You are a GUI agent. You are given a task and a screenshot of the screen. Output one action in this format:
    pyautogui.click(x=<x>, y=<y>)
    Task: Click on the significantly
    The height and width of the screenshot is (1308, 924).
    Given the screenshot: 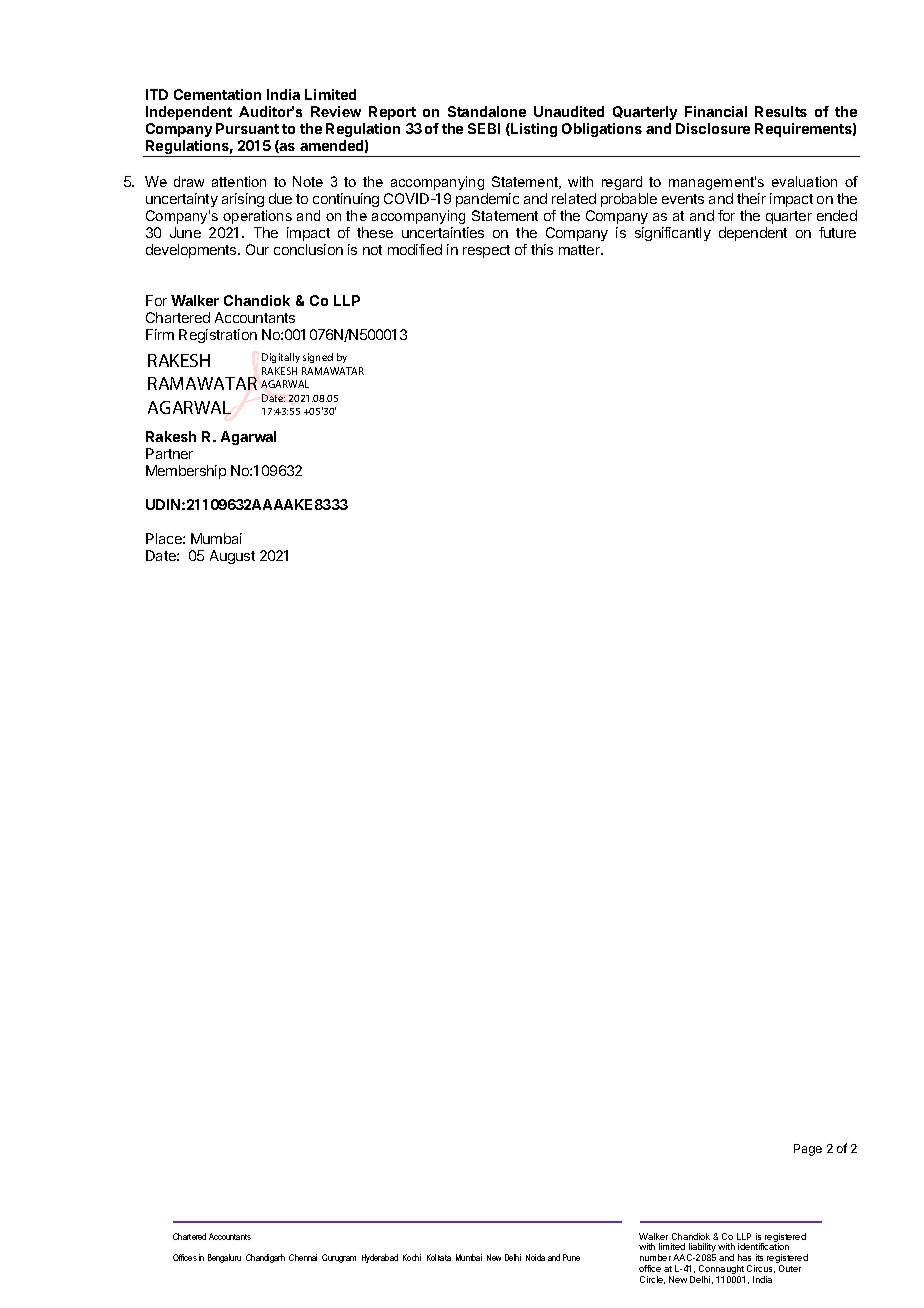 What is the action you would take?
    pyautogui.click(x=673, y=234)
